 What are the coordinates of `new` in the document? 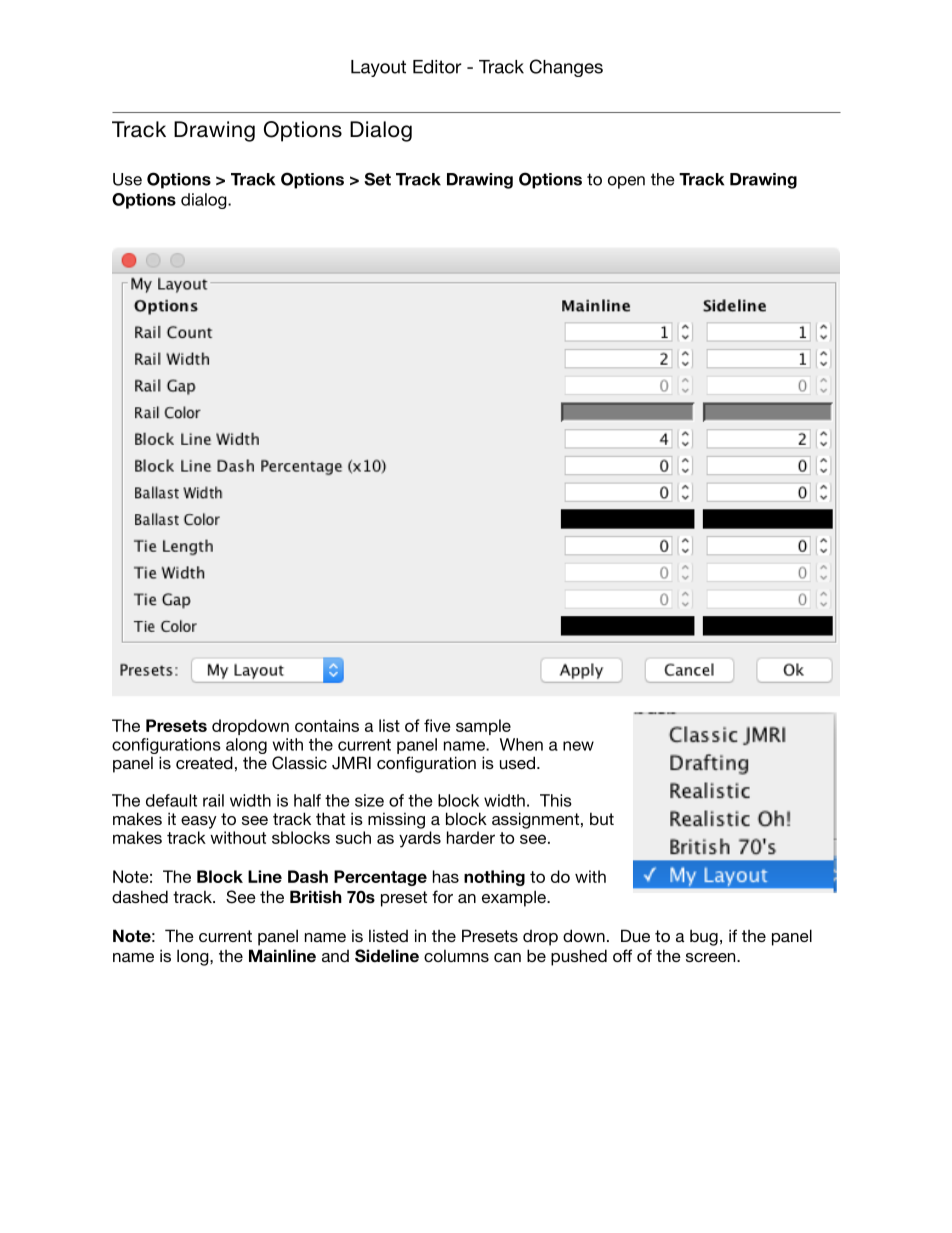 It's located at (578, 746).
